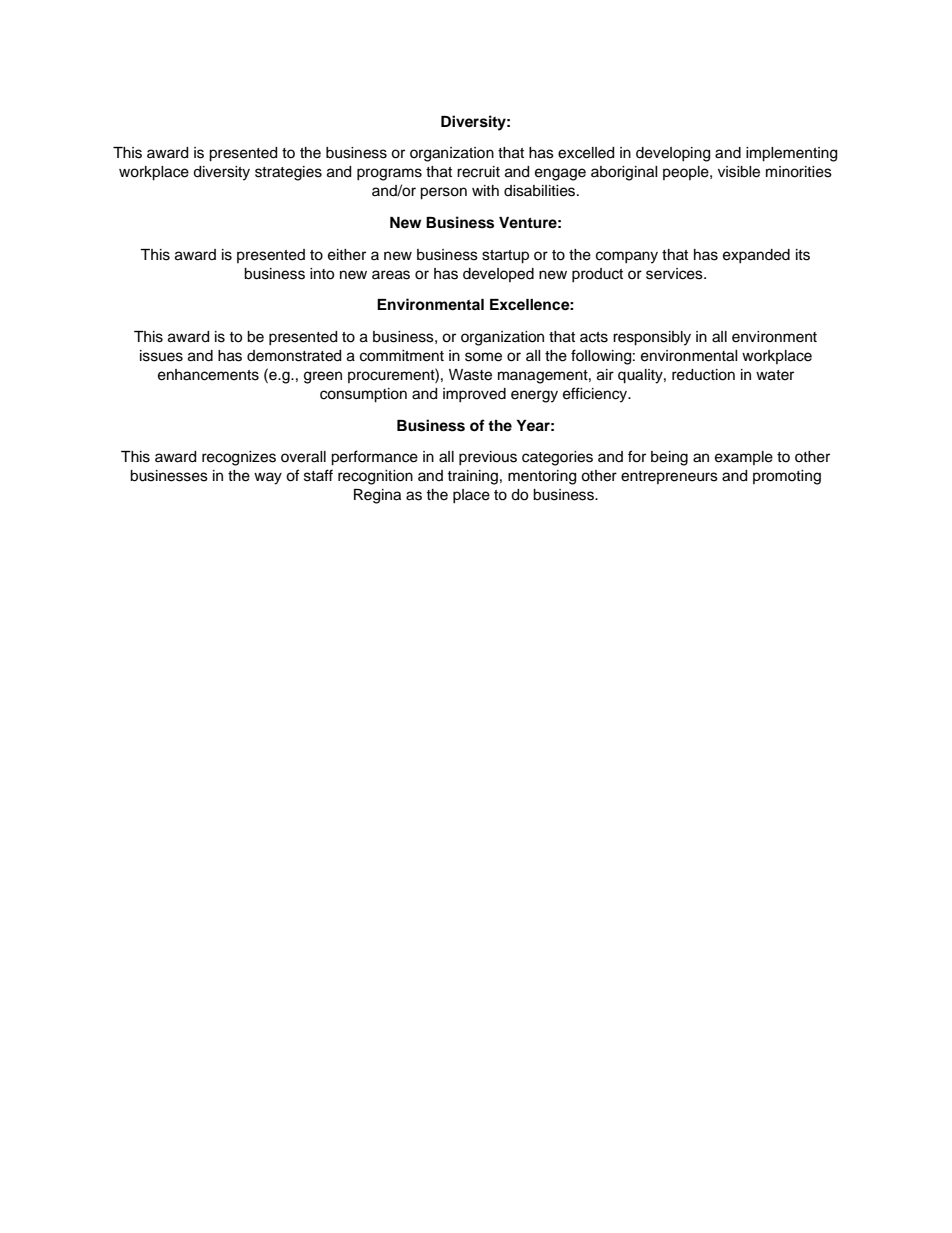  Describe the element at coordinates (739, 172) in the document. I see `visible` at that location.
